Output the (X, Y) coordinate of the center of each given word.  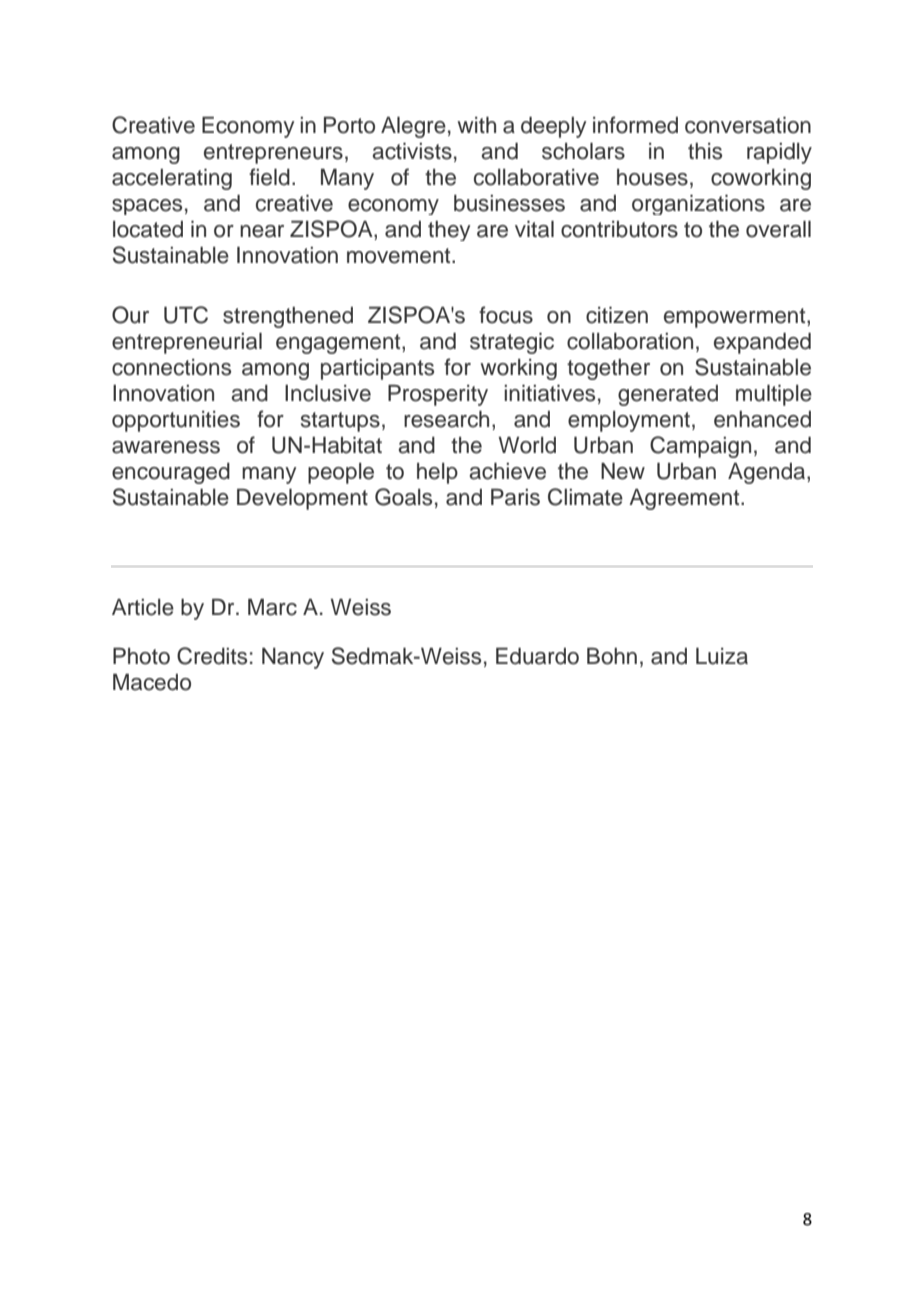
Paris (515, 497)
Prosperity (438, 395)
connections (171, 367)
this (705, 151)
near (262, 231)
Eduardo (537, 656)
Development (302, 499)
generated (668, 395)
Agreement (685, 499)
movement (400, 256)
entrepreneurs (273, 154)
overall (778, 229)
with (476, 125)
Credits (212, 656)
